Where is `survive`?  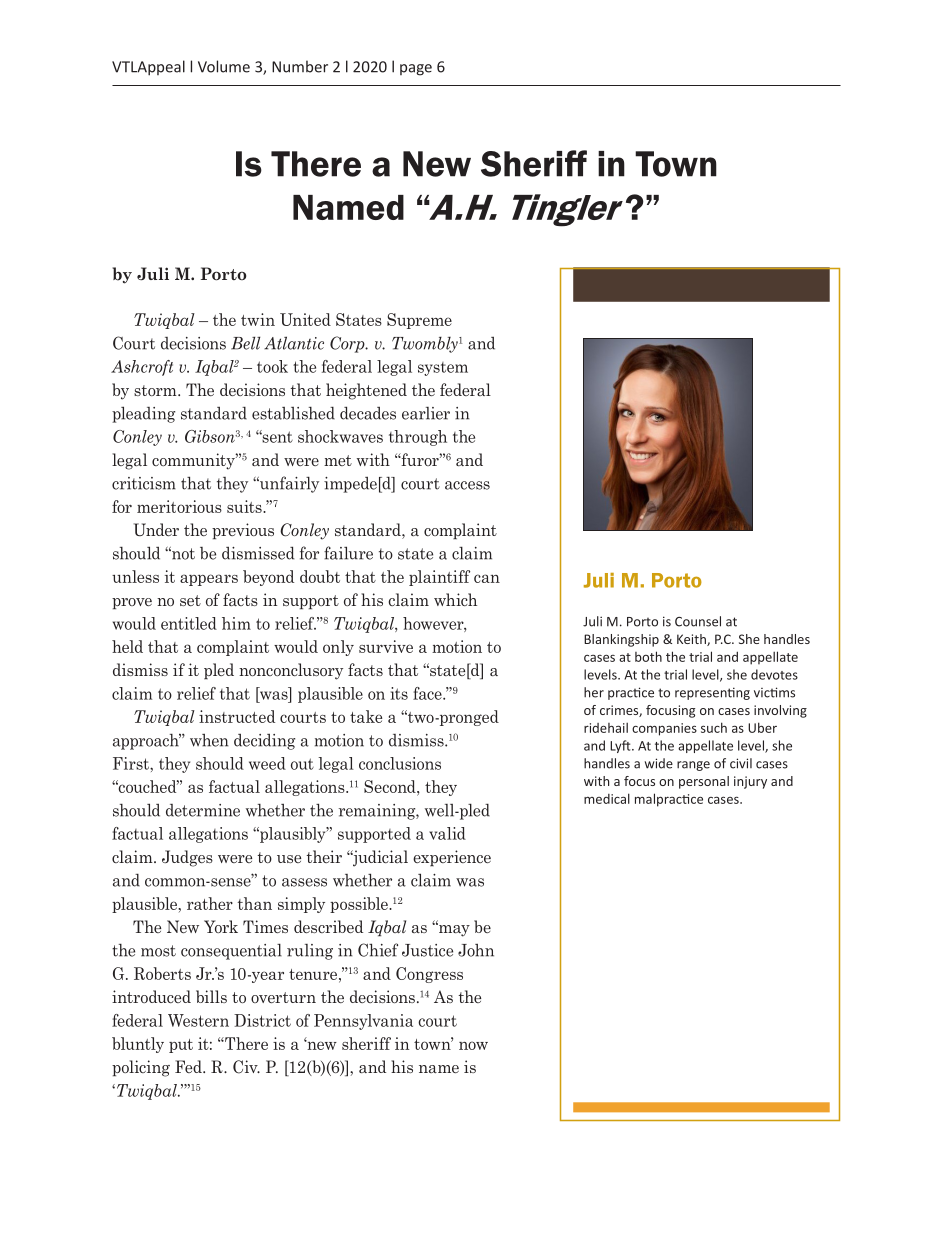 survive is located at coordinates (386, 646).
